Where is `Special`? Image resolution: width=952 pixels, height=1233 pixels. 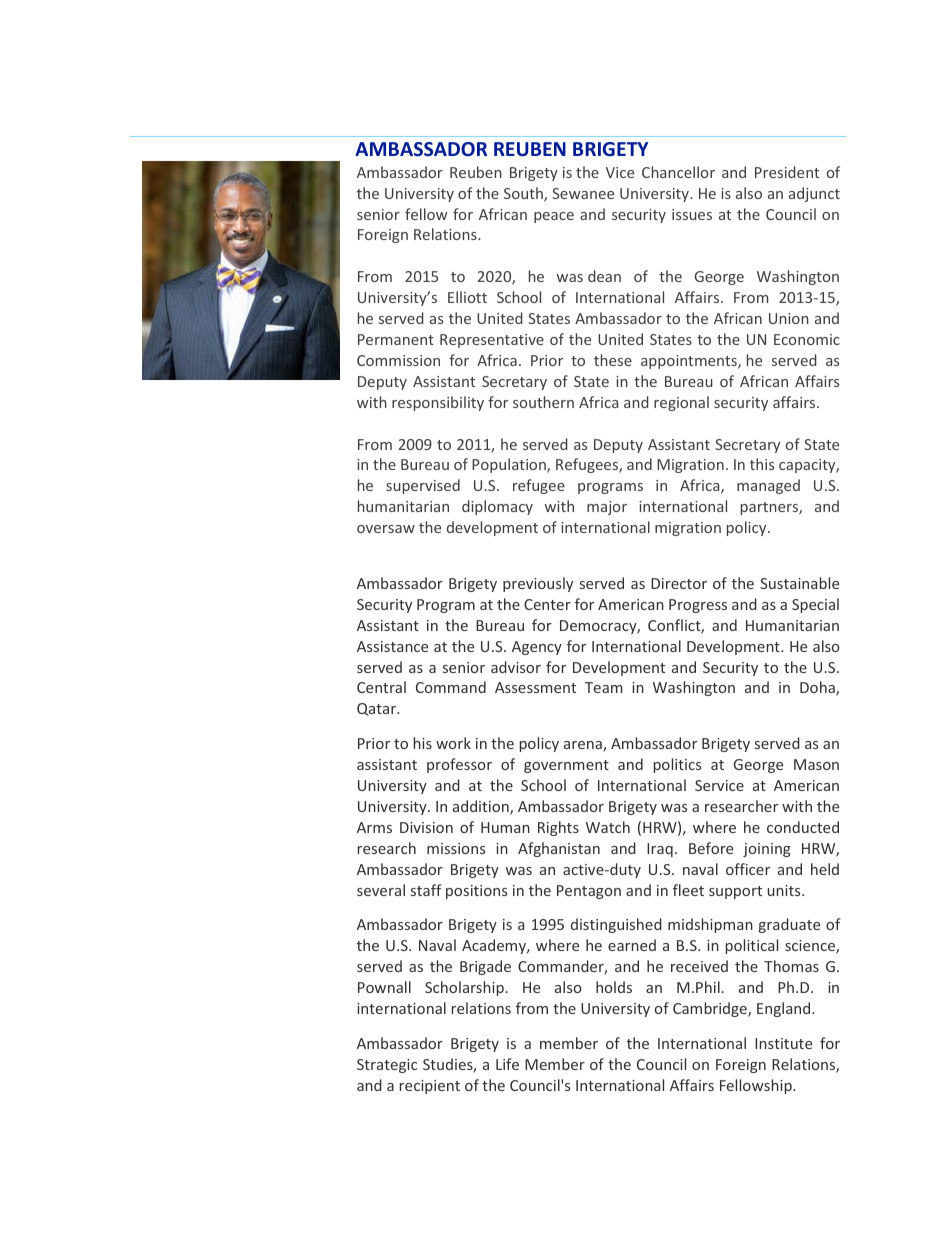
Special is located at coordinates (815, 605).
